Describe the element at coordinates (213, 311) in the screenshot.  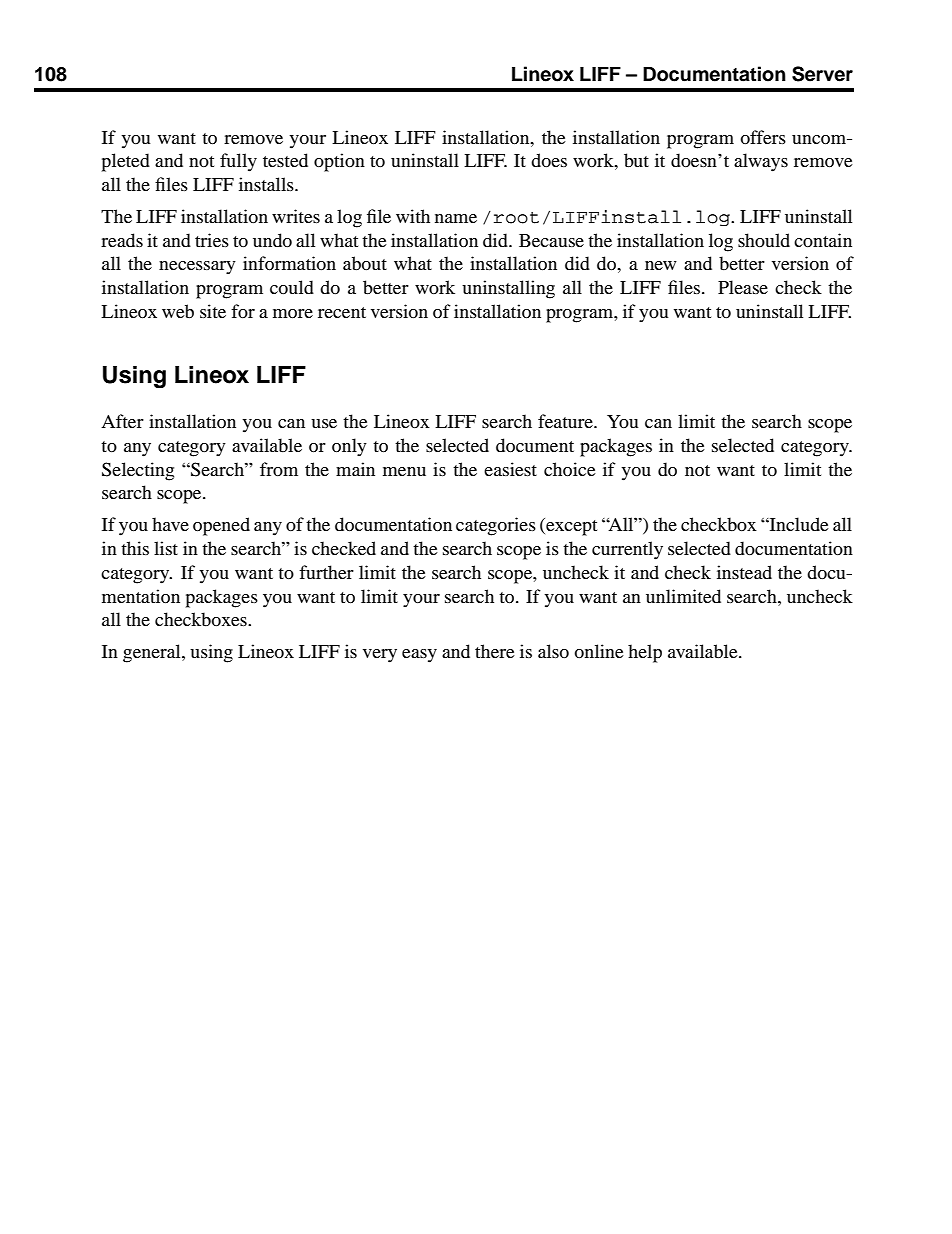
I see `site` at that location.
